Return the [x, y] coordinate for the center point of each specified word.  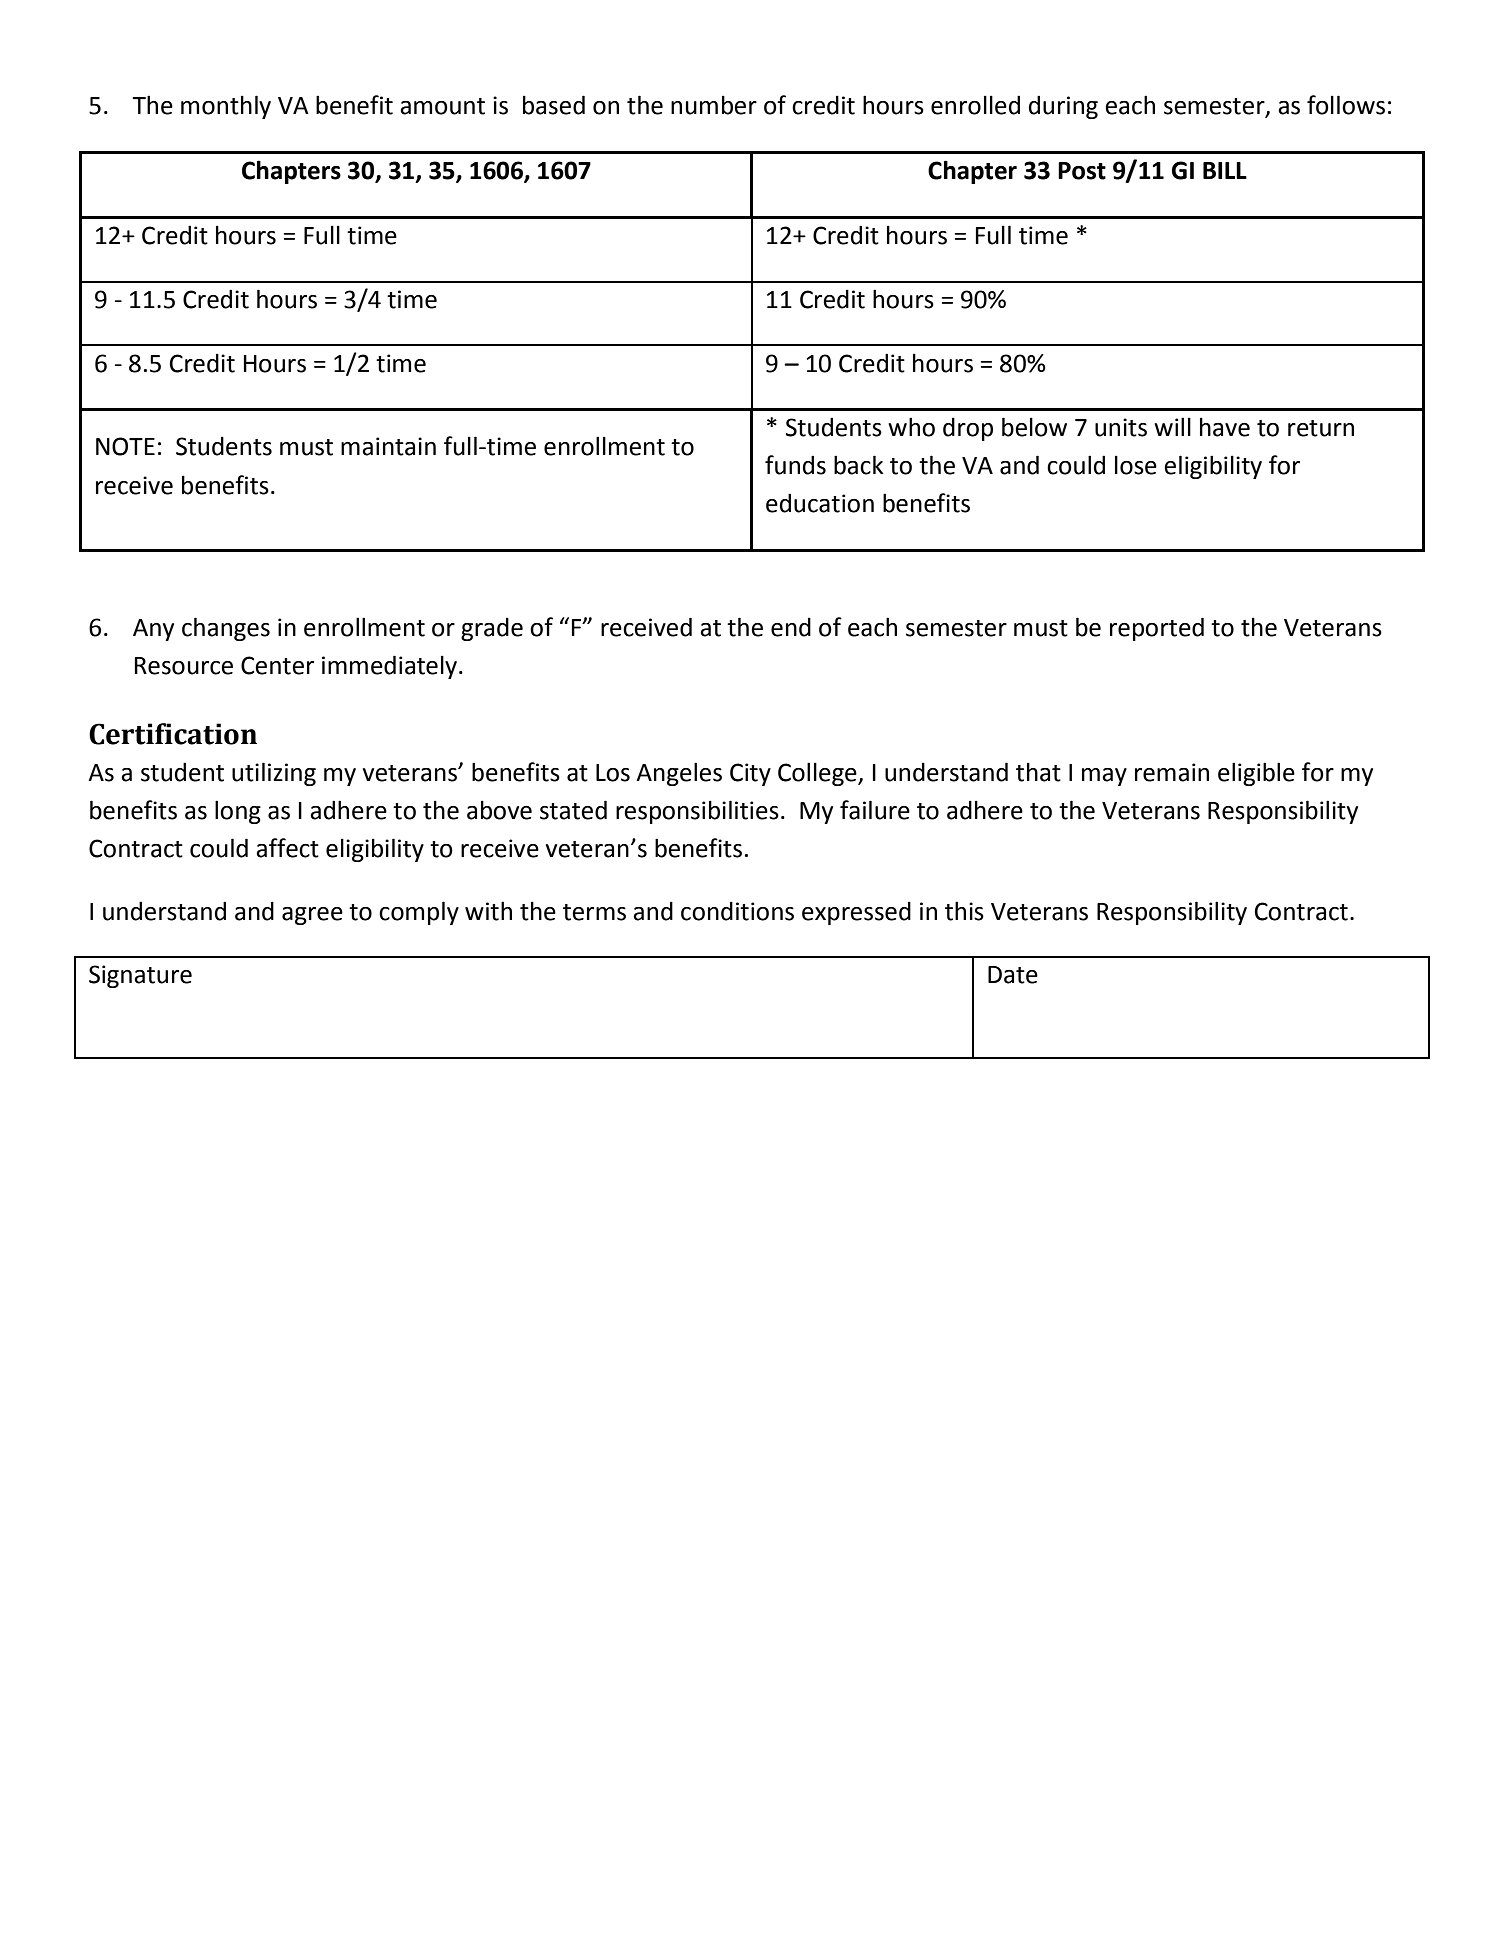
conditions [737, 911]
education [820, 503]
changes [226, 629]
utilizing [274, 774]
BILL [1225, 170]
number [714, 105]
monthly [226, 107]
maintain [388, 446]
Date [1013, 975]
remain [1172, 772]
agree [312, 916]
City [750, 774]
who [911, 427]
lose [1136, 465]
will [1172, 426]
